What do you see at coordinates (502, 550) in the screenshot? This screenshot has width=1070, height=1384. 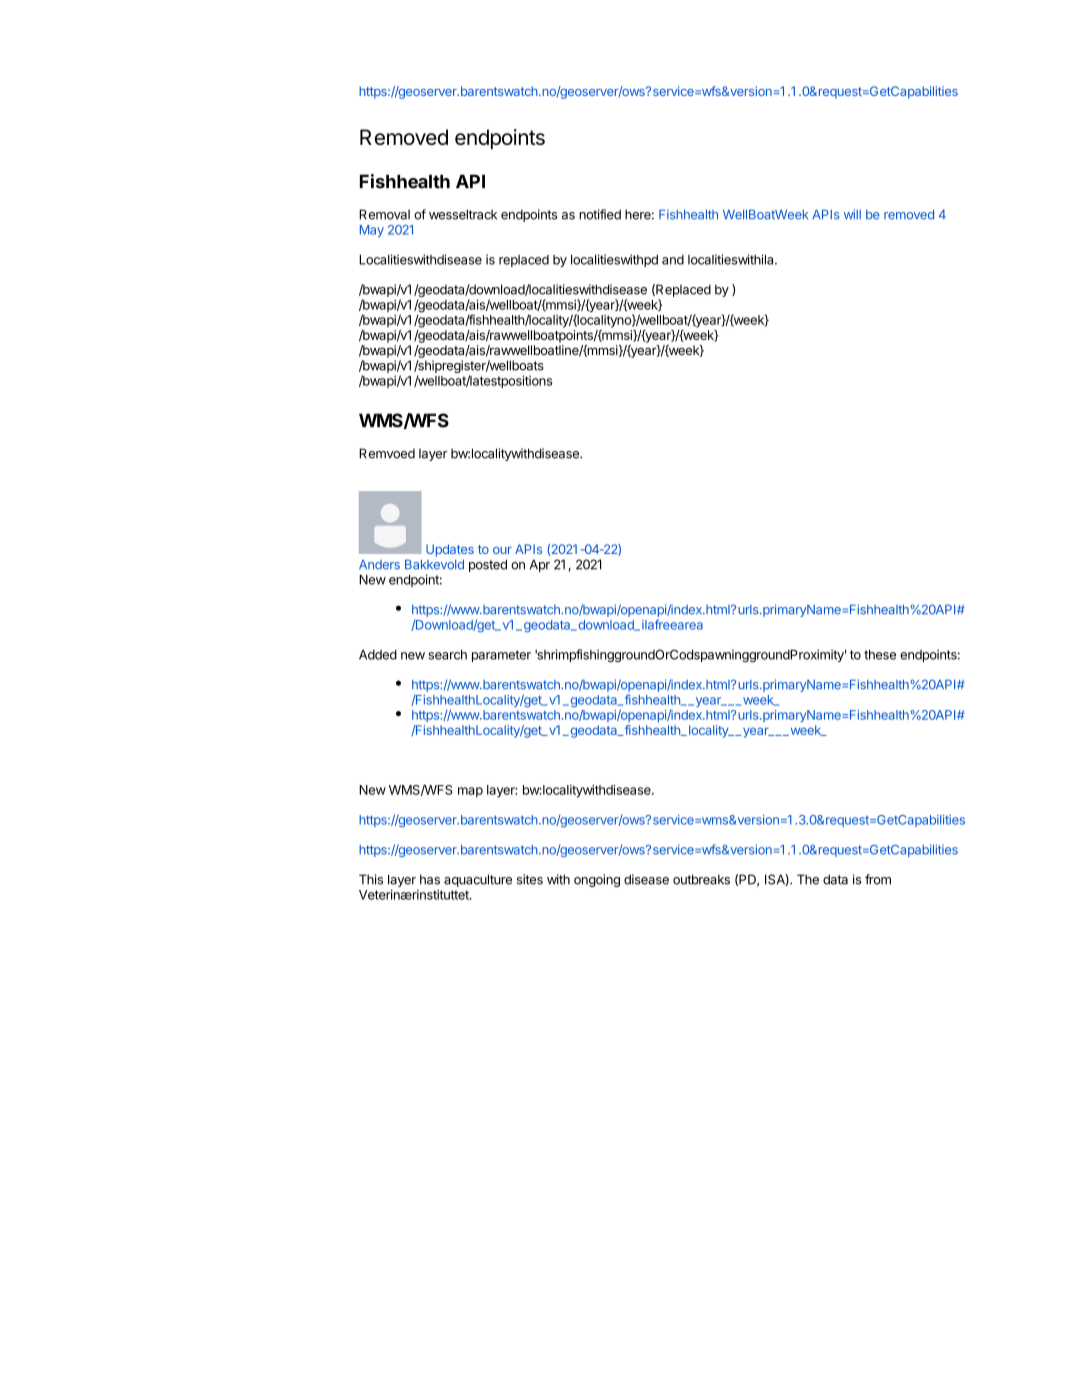 I see `our` at bounding box center [502, 550].
